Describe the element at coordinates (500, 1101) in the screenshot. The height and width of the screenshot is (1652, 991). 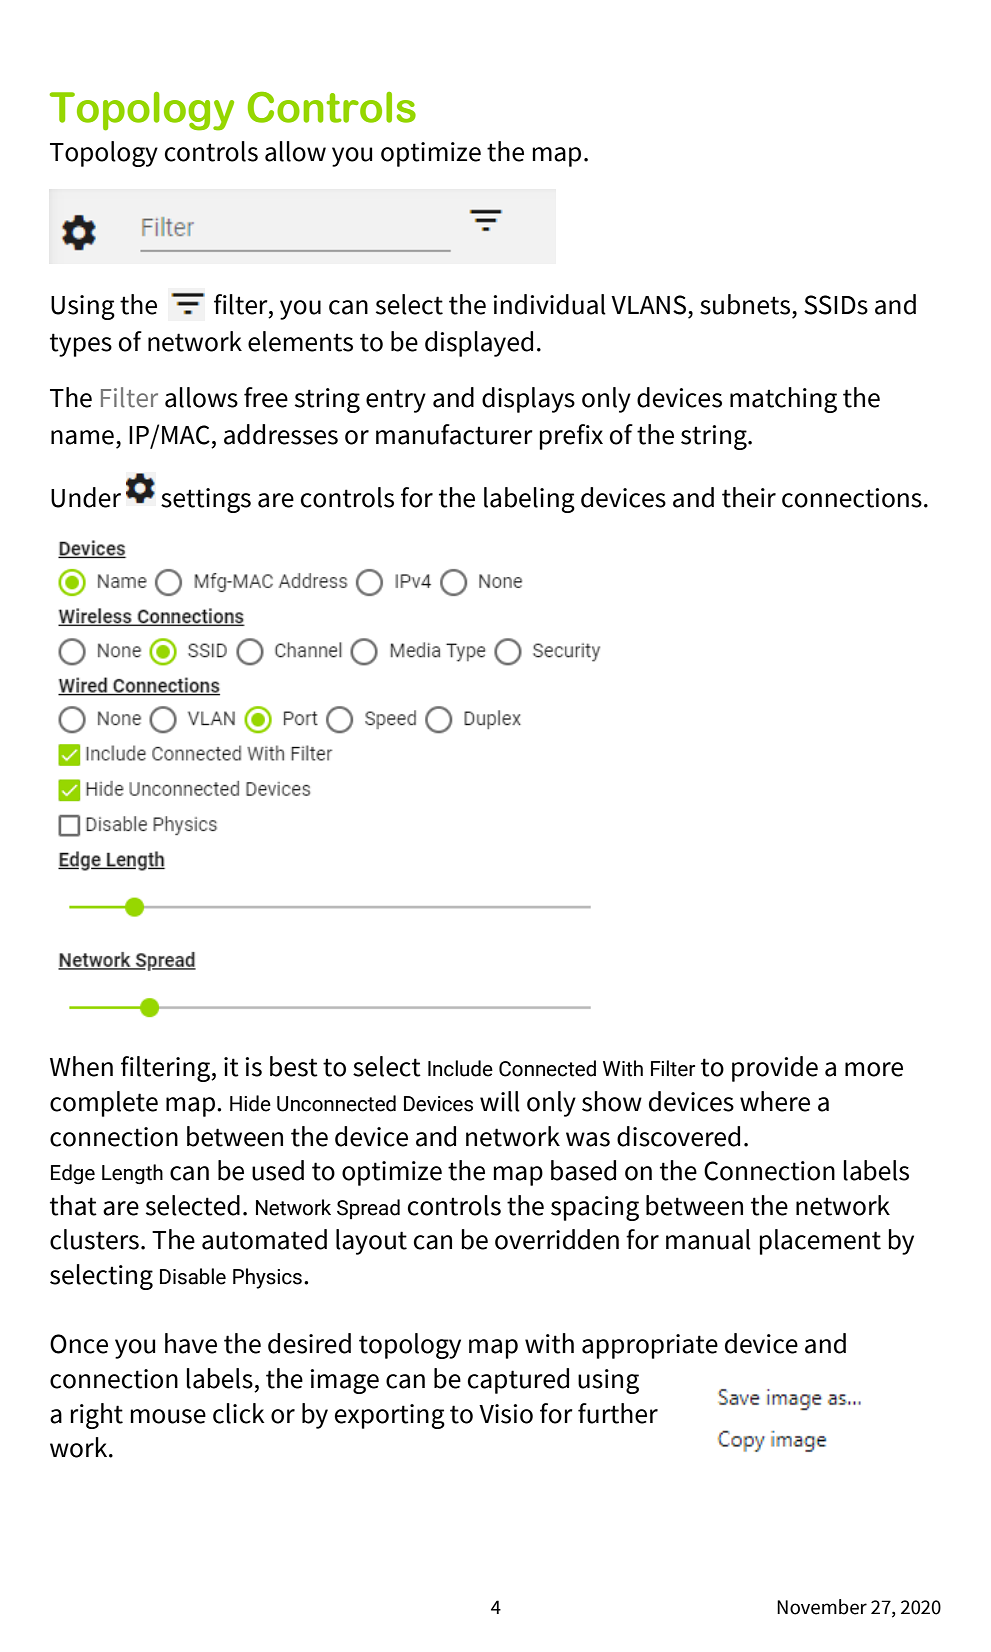
I see `will` at that location.
